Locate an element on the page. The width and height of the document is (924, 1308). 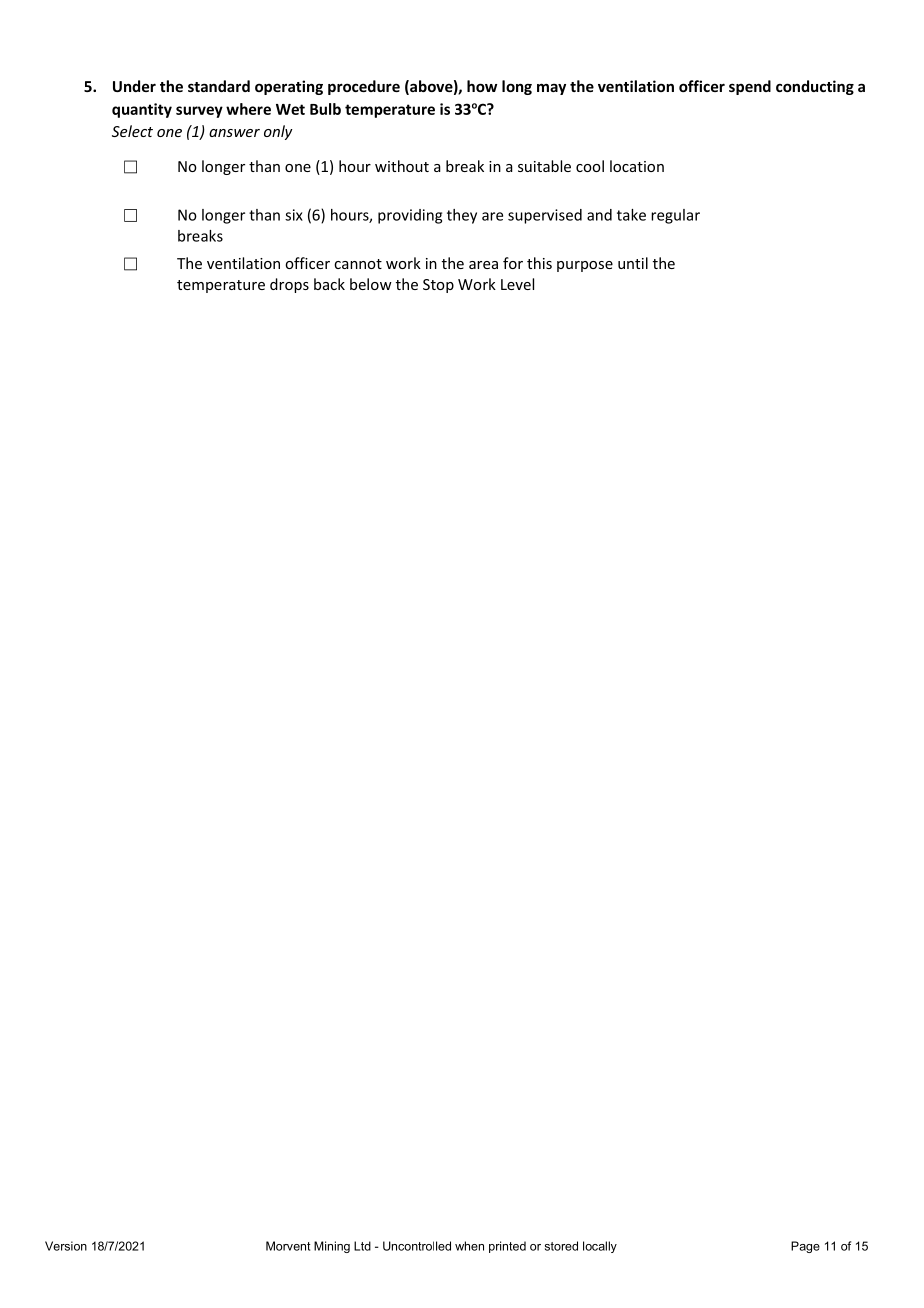
spend is located at coordinates (750, 87).
